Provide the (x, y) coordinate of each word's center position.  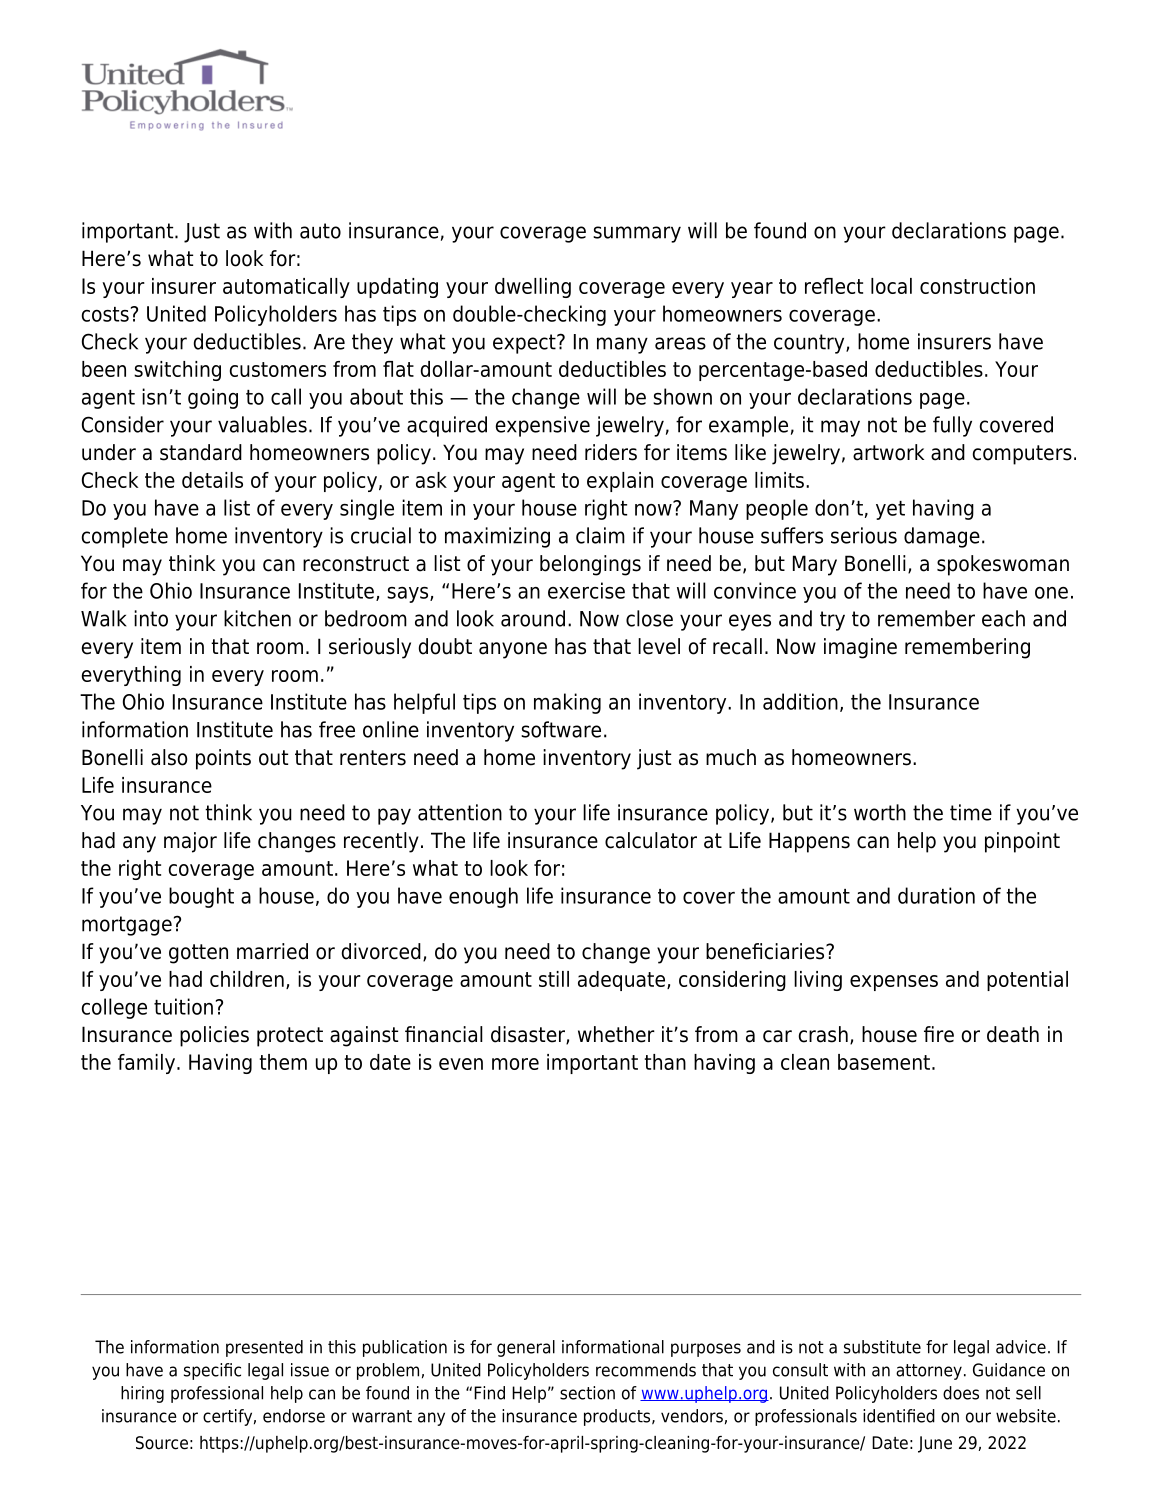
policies (214, 1036)
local (891, 286)
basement (884, 1062)
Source (162, 1443)
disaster (529, 1035)
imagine (860, 648)
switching (177, 371)
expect (525, 344)
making (567, 703)
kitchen (257, 618)
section (587, 1393)
